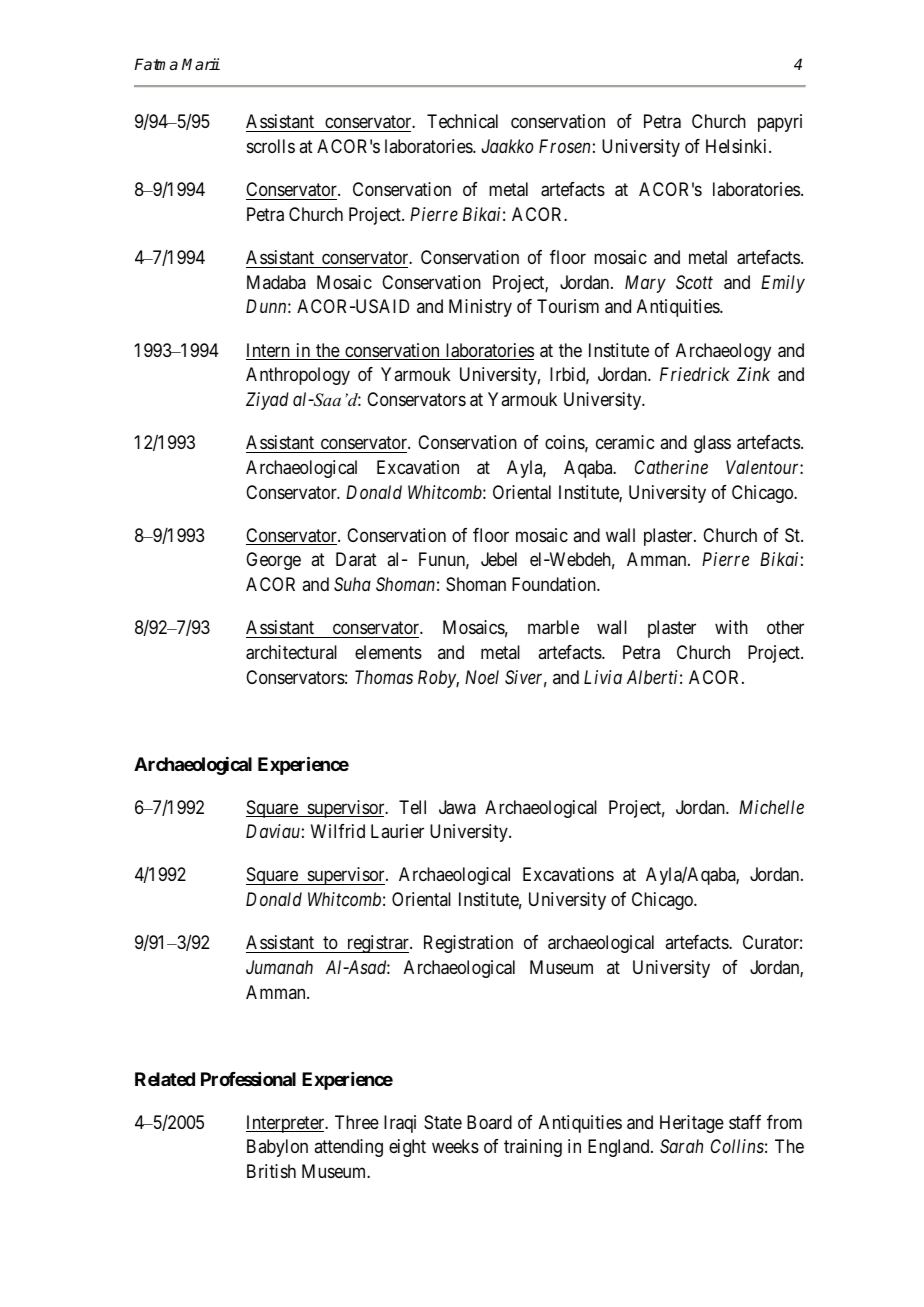 The height and width of the image is (1307, 924). Describe the element at coordinates (291, 652) in the image. I see `architectural` at that location.
